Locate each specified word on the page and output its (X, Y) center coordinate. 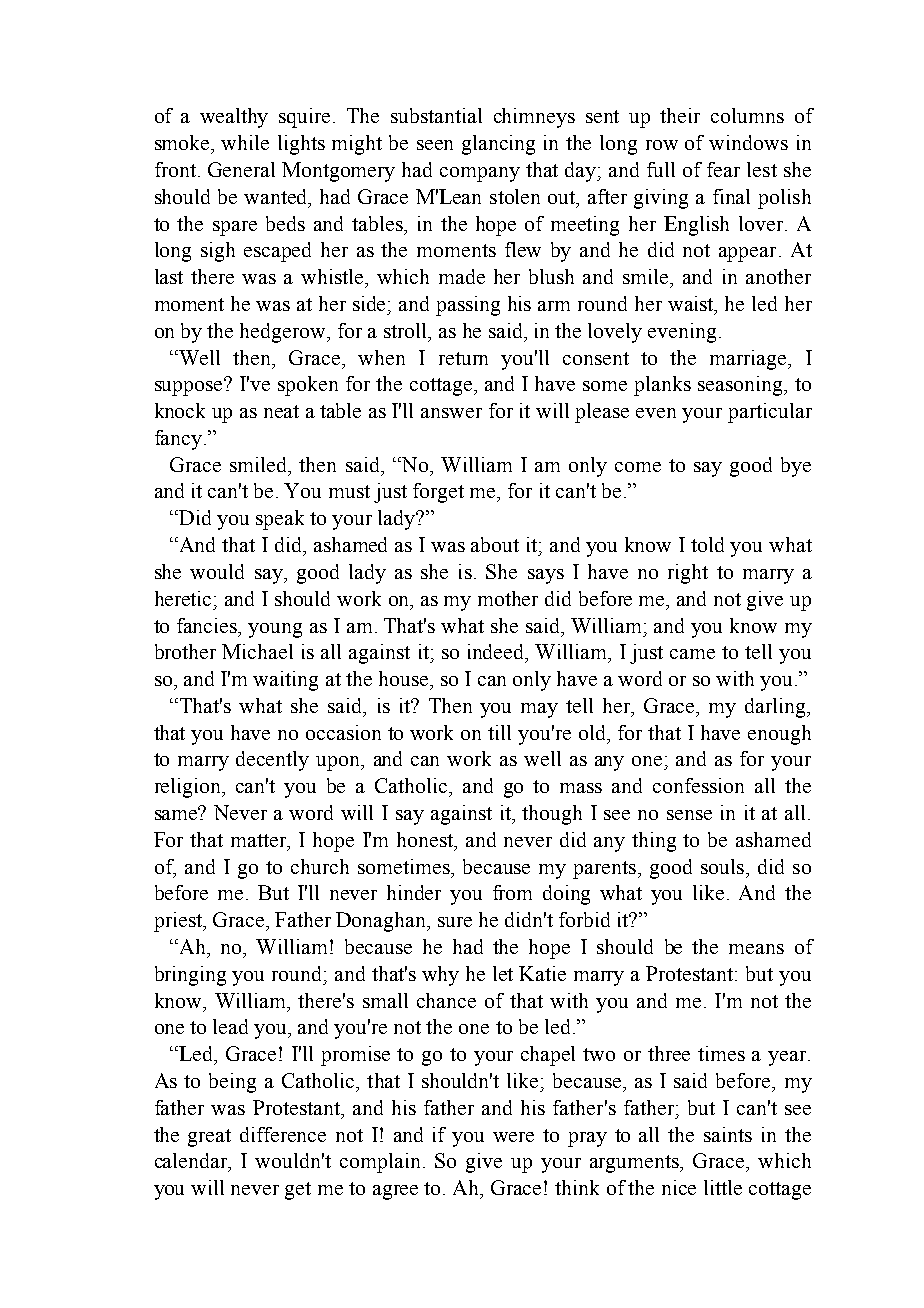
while (245, 142)
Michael (257, 651)
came (692, 654)
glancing (498, 145)
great (209, 1138)
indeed (497, 653)
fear (723, 169)
